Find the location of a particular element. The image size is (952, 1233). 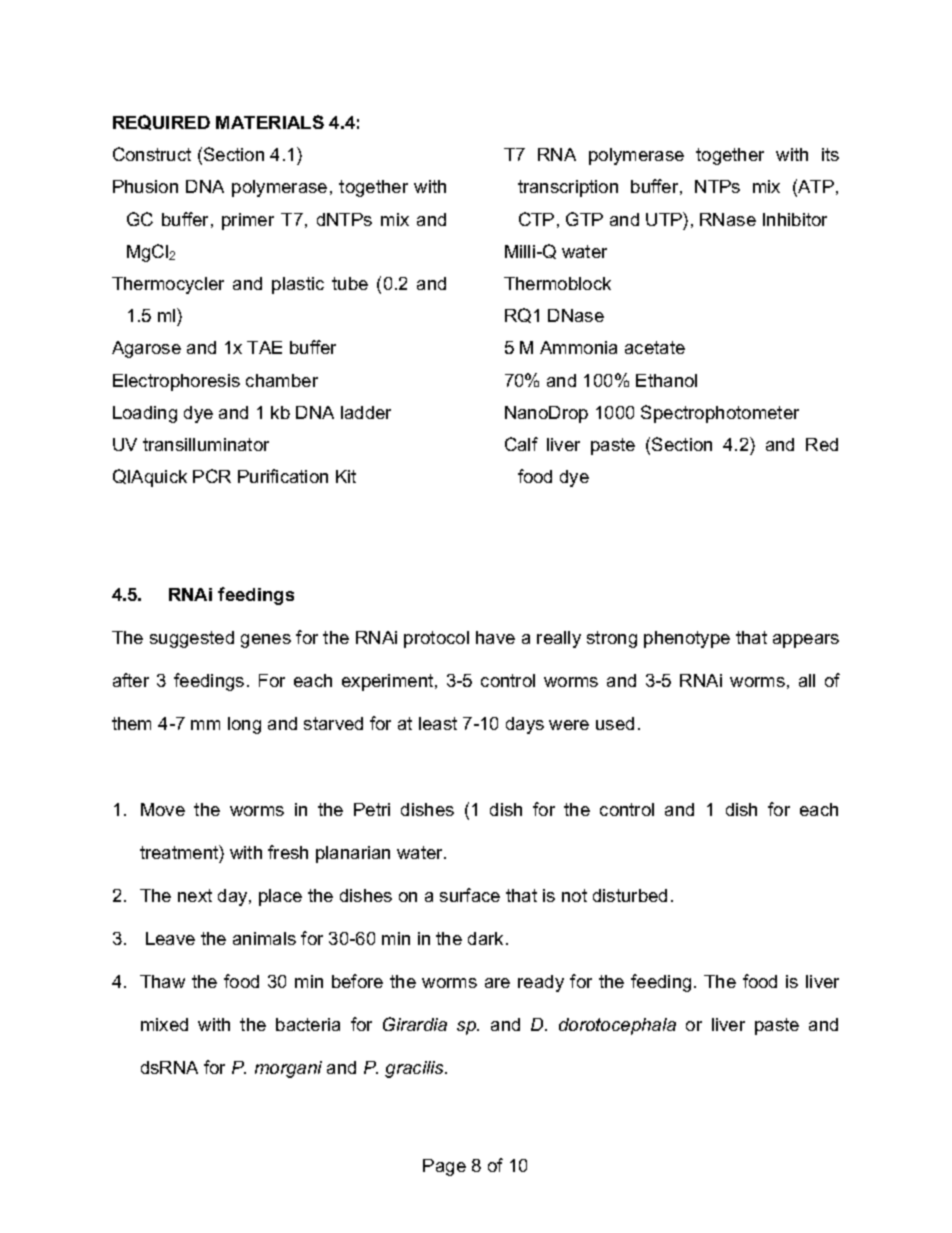

Calf is located at coordinates (521, 444).
